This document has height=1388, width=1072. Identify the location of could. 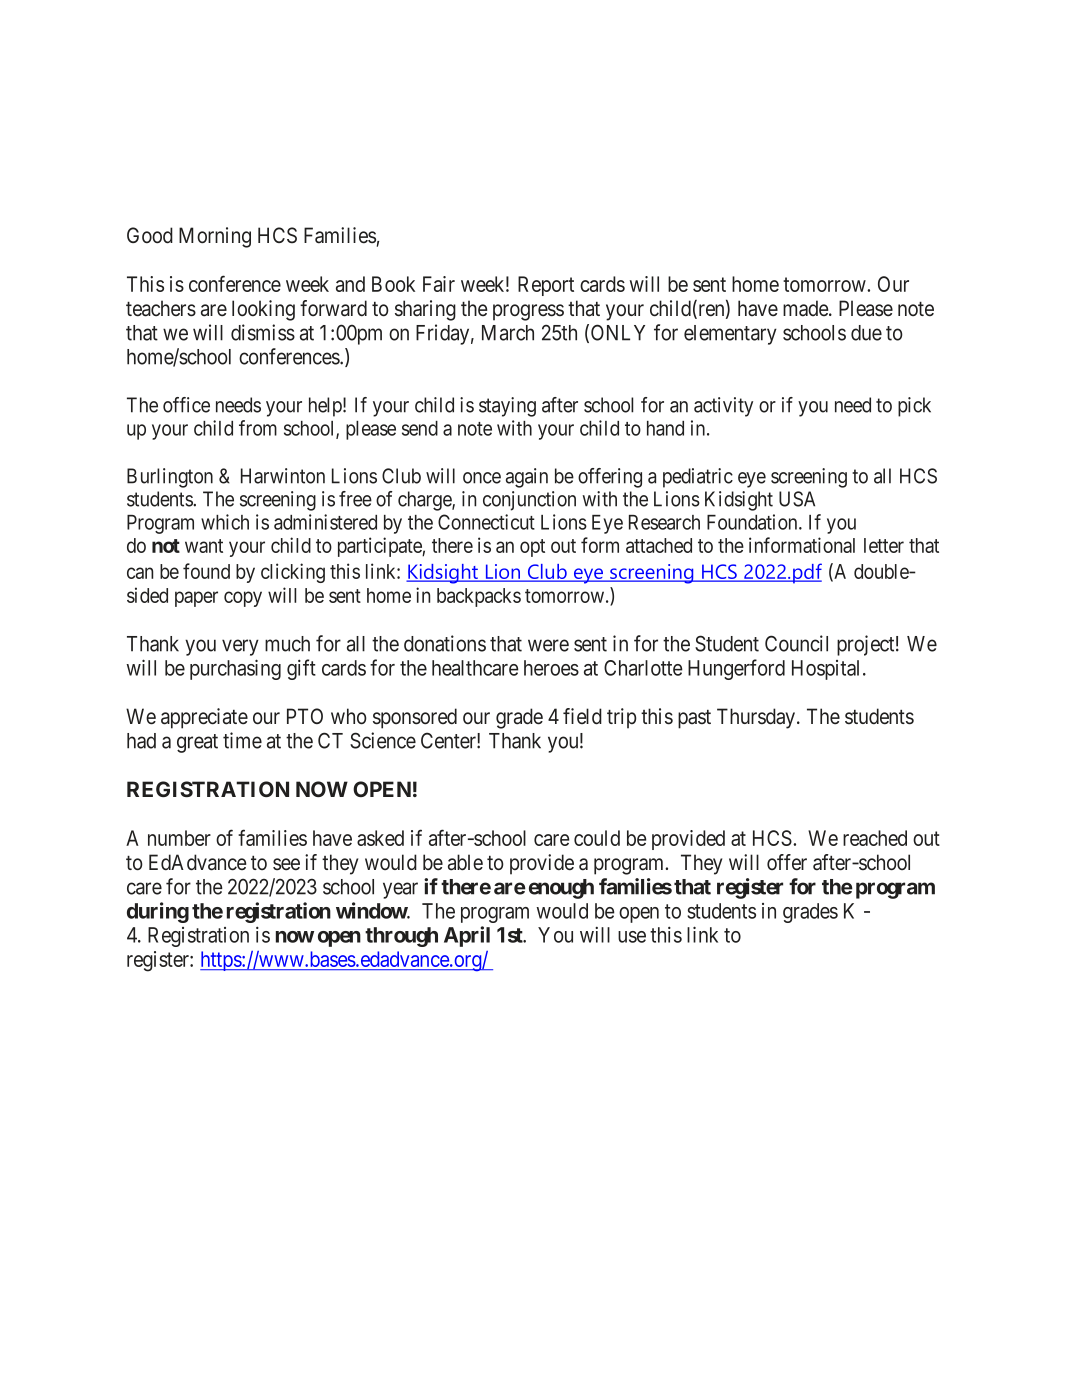
(597, 838).
